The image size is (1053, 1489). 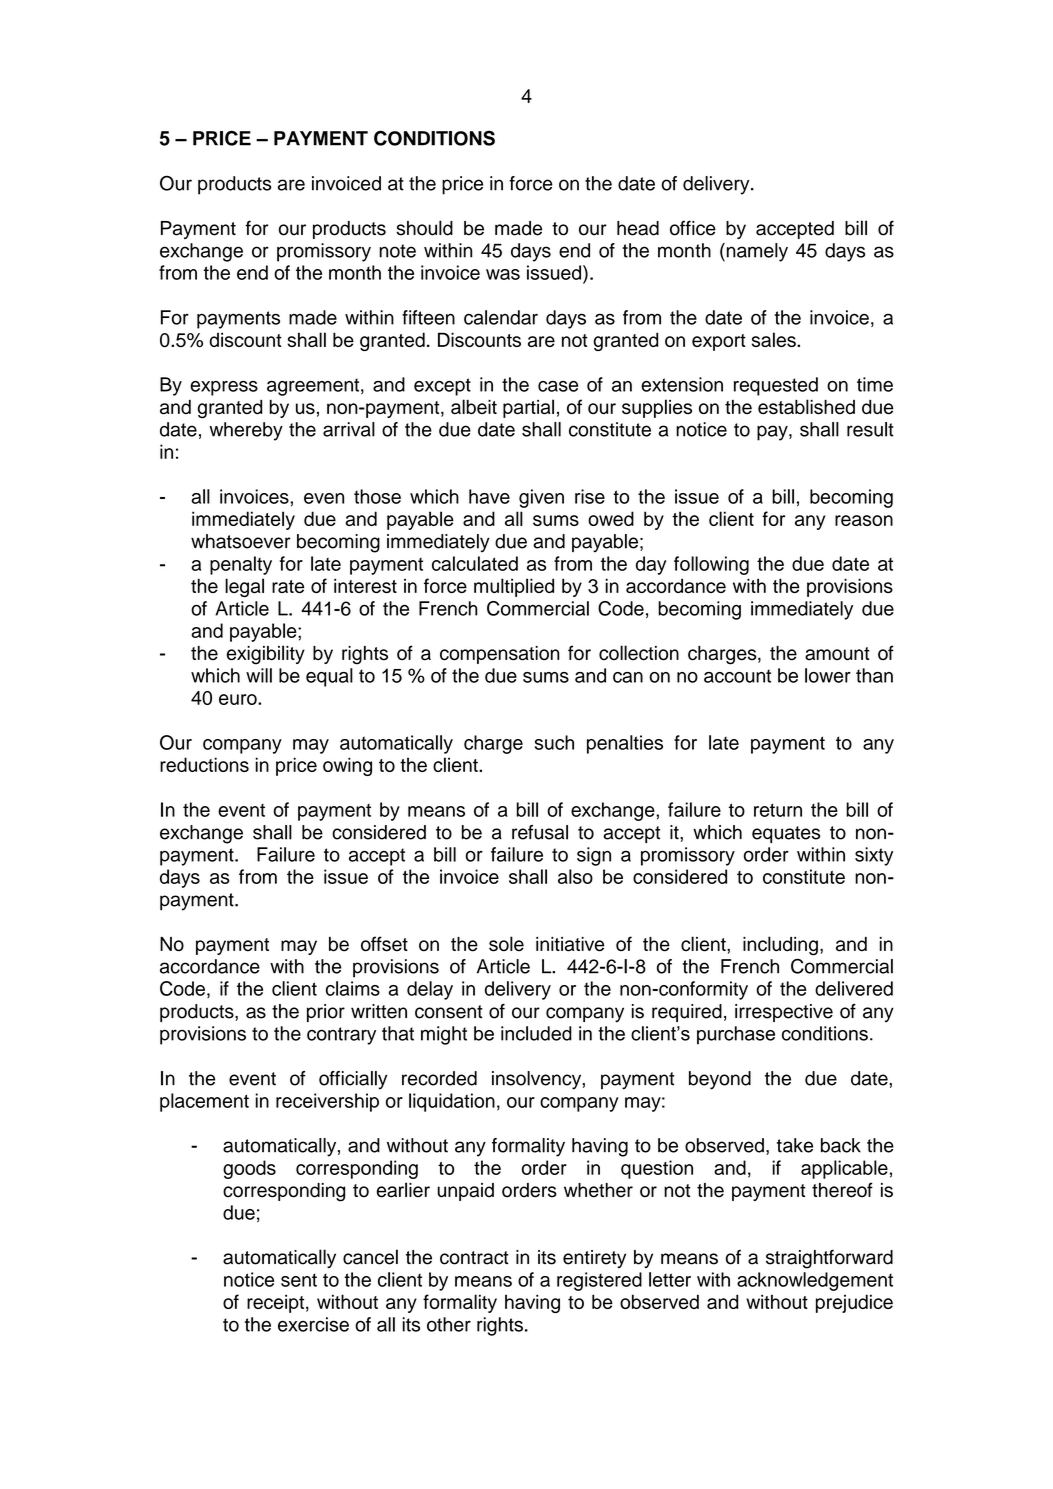 I want to click on reductions, so click(x=204, y=764).
